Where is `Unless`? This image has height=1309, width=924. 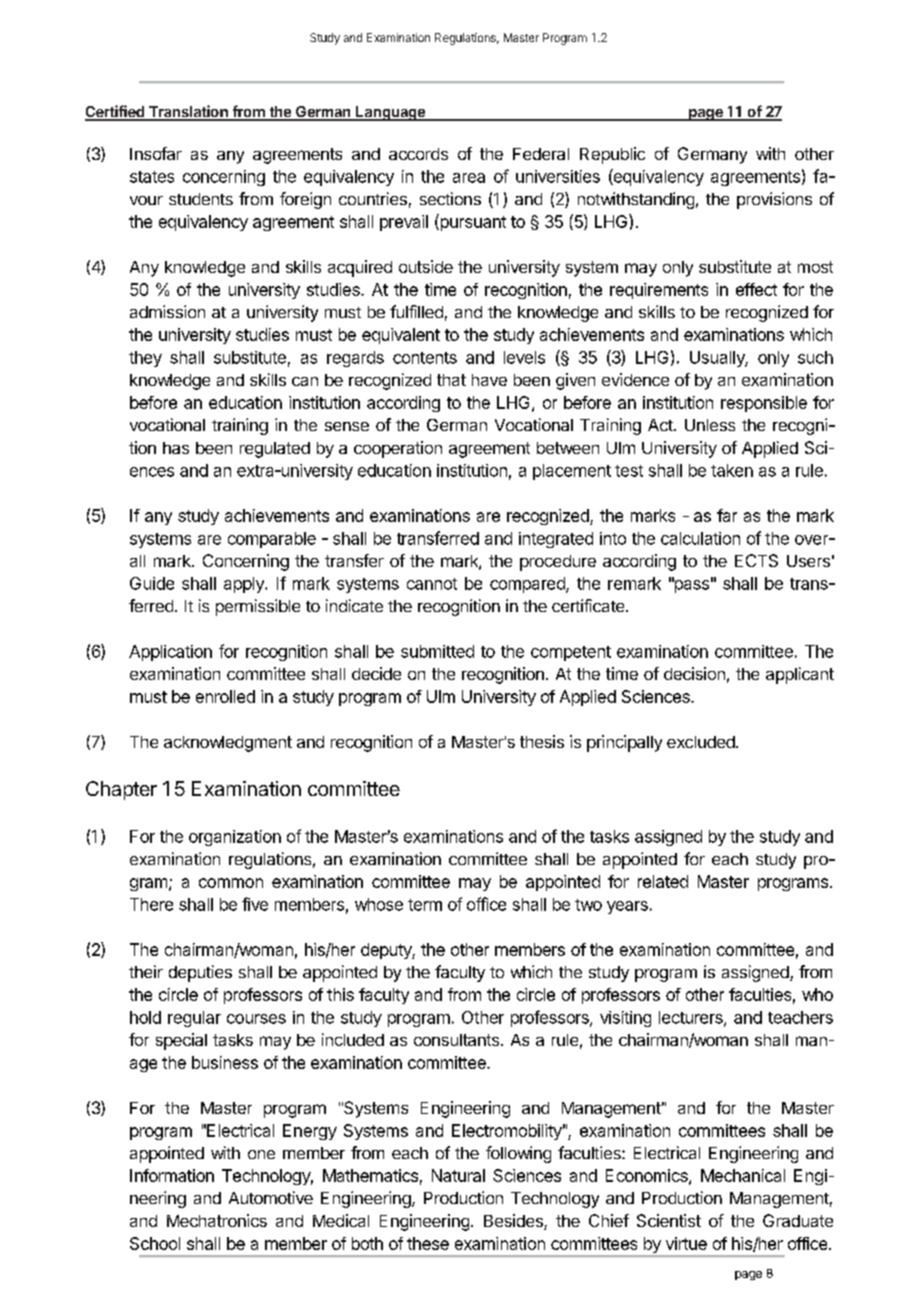
Unless is located at coordinates (710, 425).
